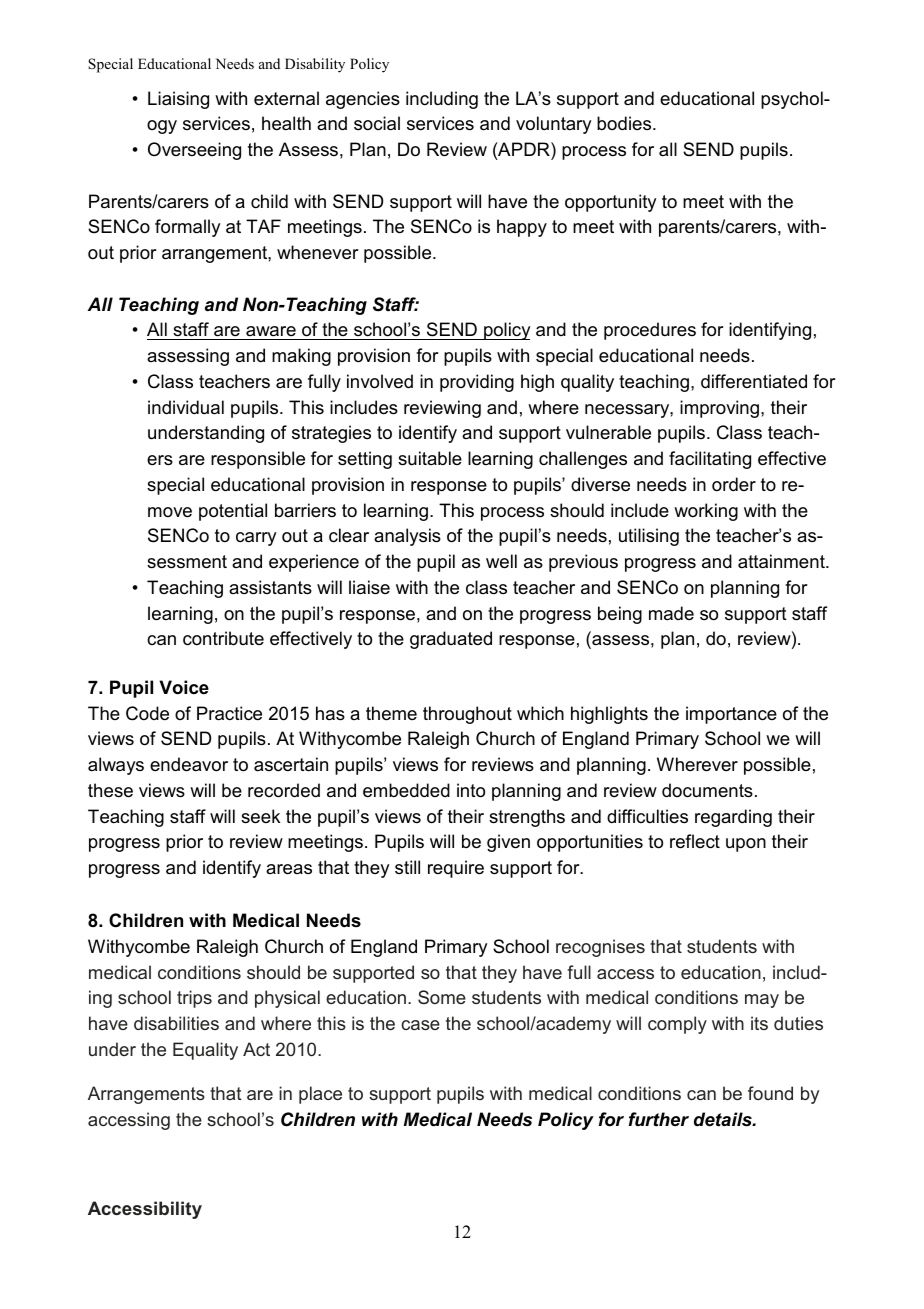 This screenshot has width=924, height=1309. What do you see at coordinates (377, 123) in the screenshot?
I see `social` at bounding box center [377, 123].
